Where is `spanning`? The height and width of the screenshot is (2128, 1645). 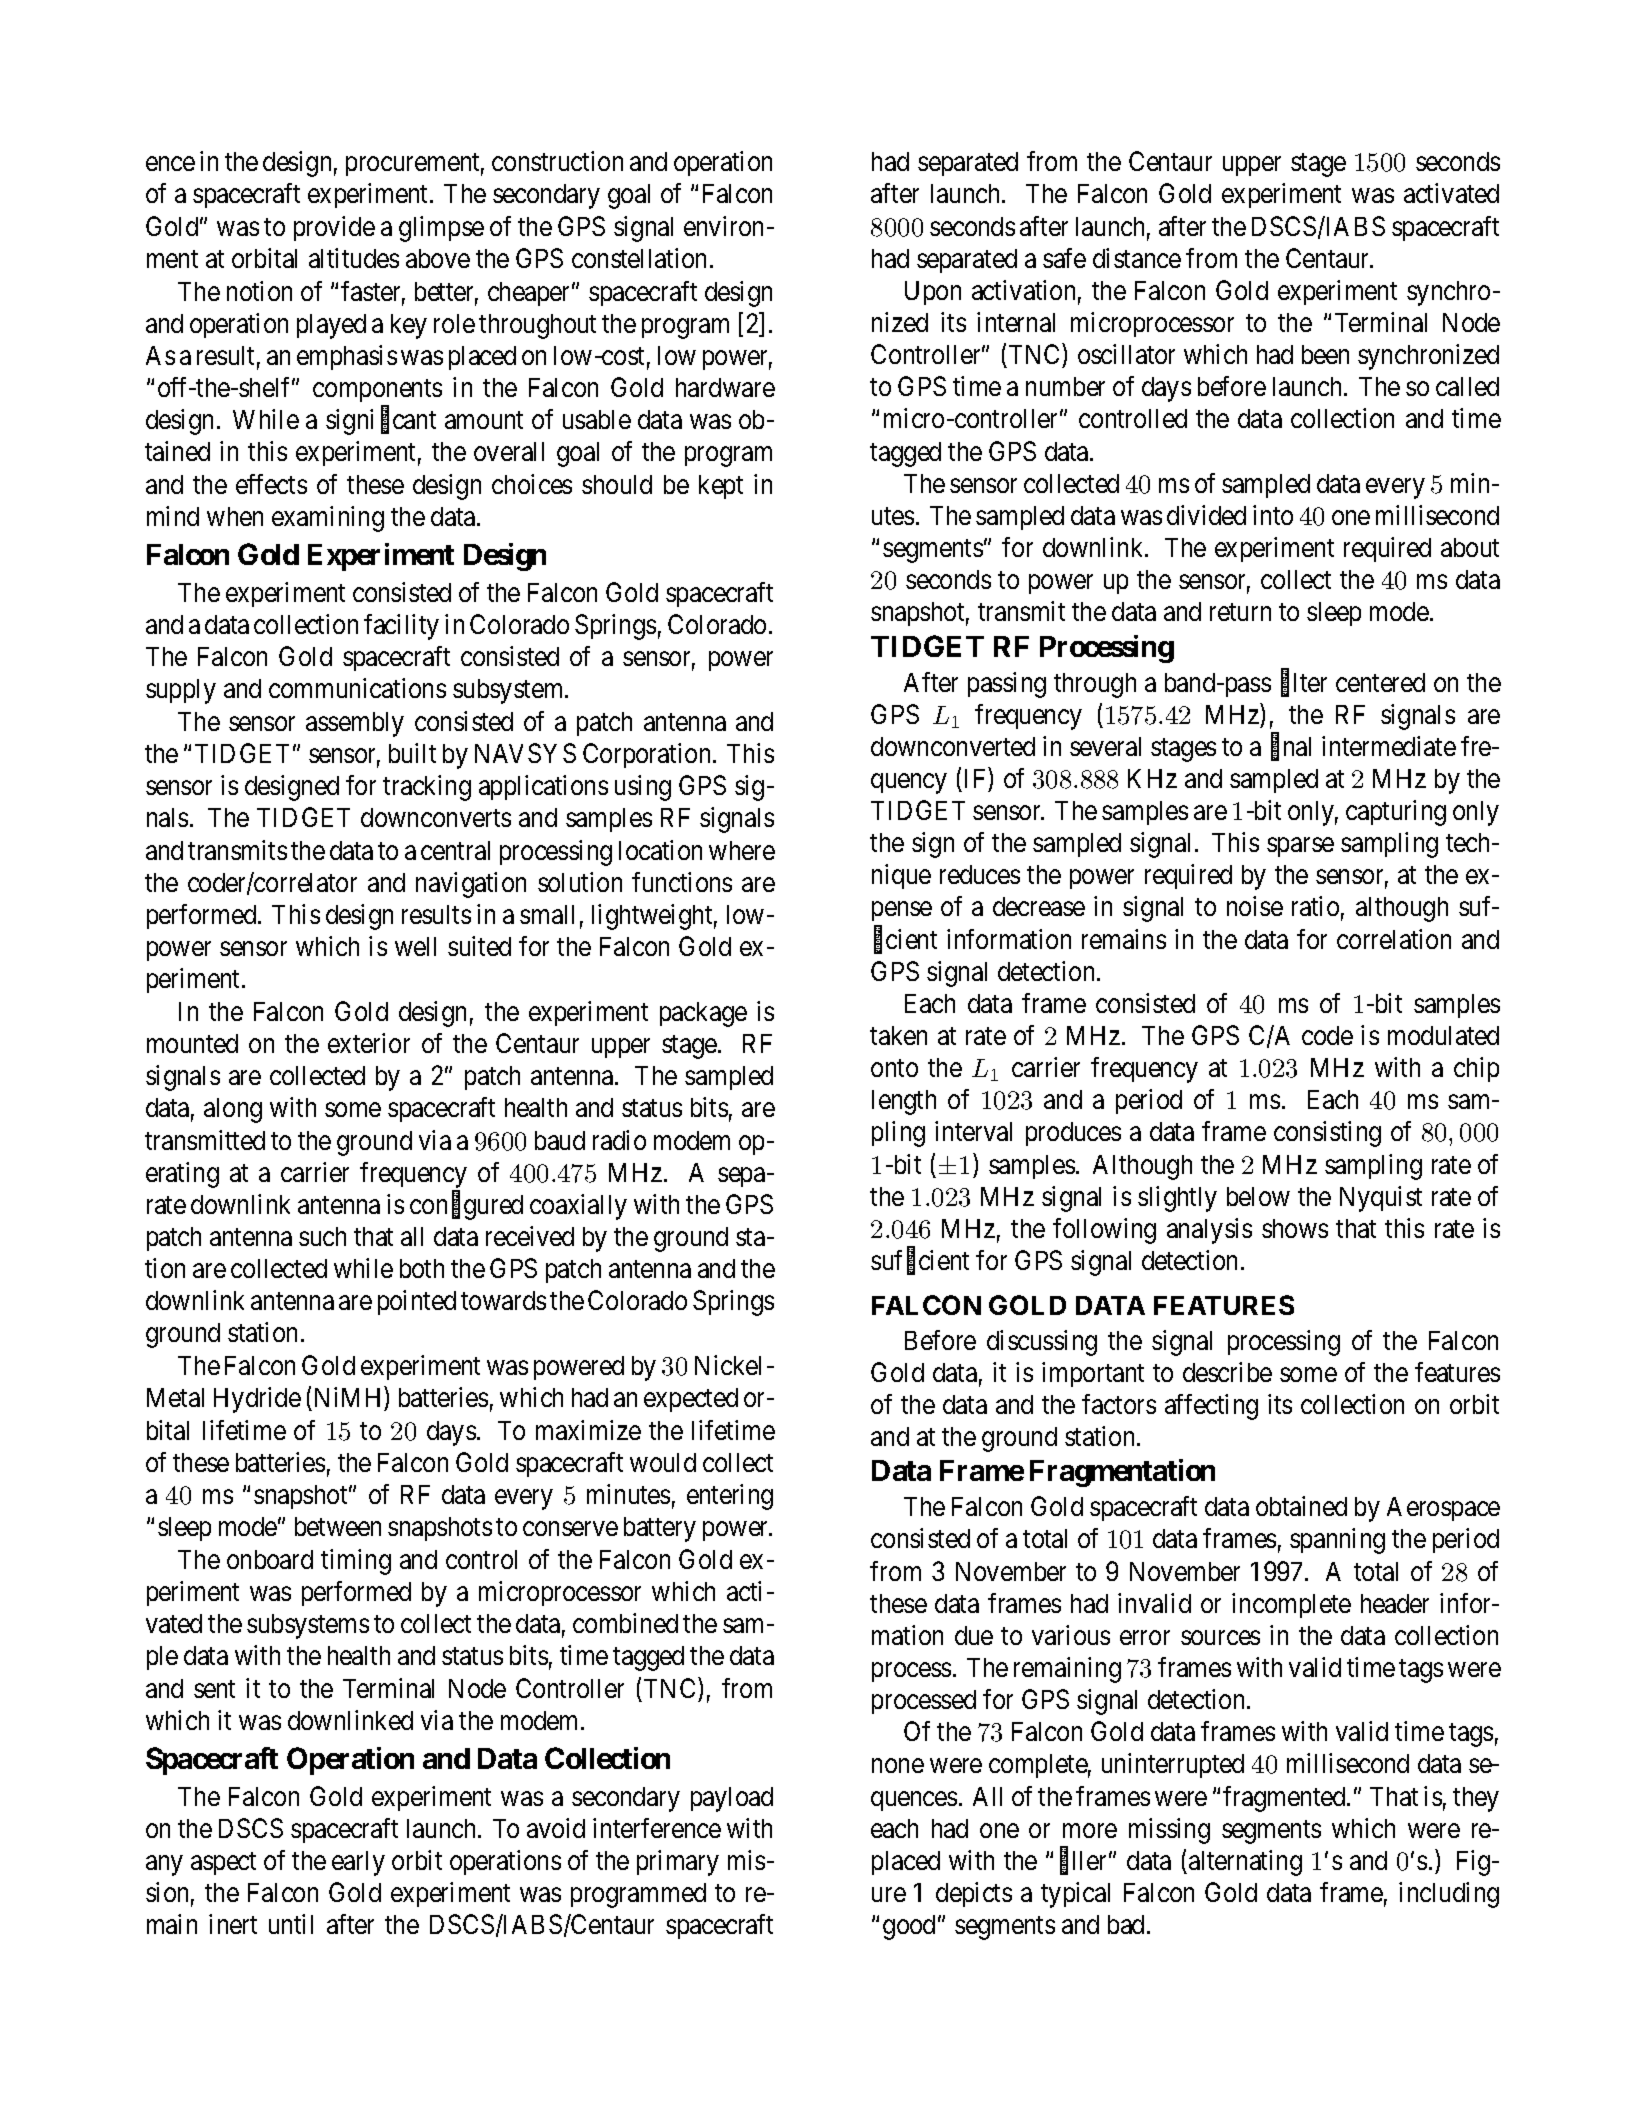 spanning is located at coordinates (1337, 1541).
